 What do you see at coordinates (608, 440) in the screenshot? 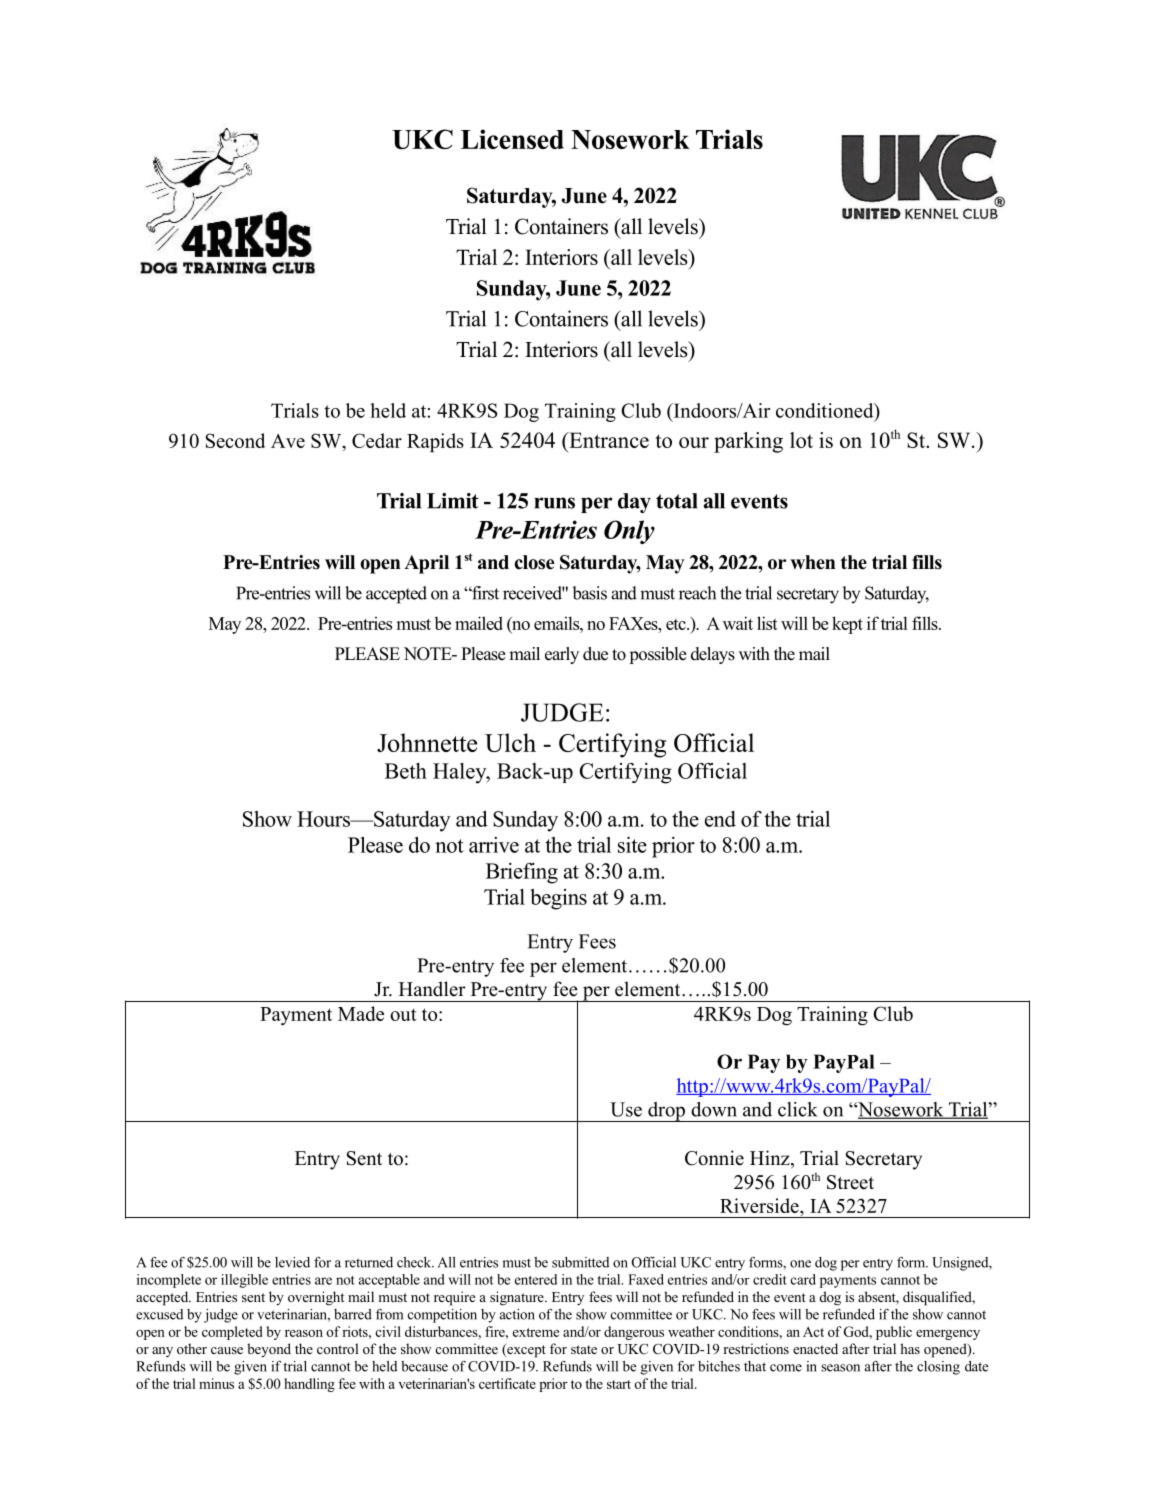
I see `Entrance` at bounding box center [608, 440].
